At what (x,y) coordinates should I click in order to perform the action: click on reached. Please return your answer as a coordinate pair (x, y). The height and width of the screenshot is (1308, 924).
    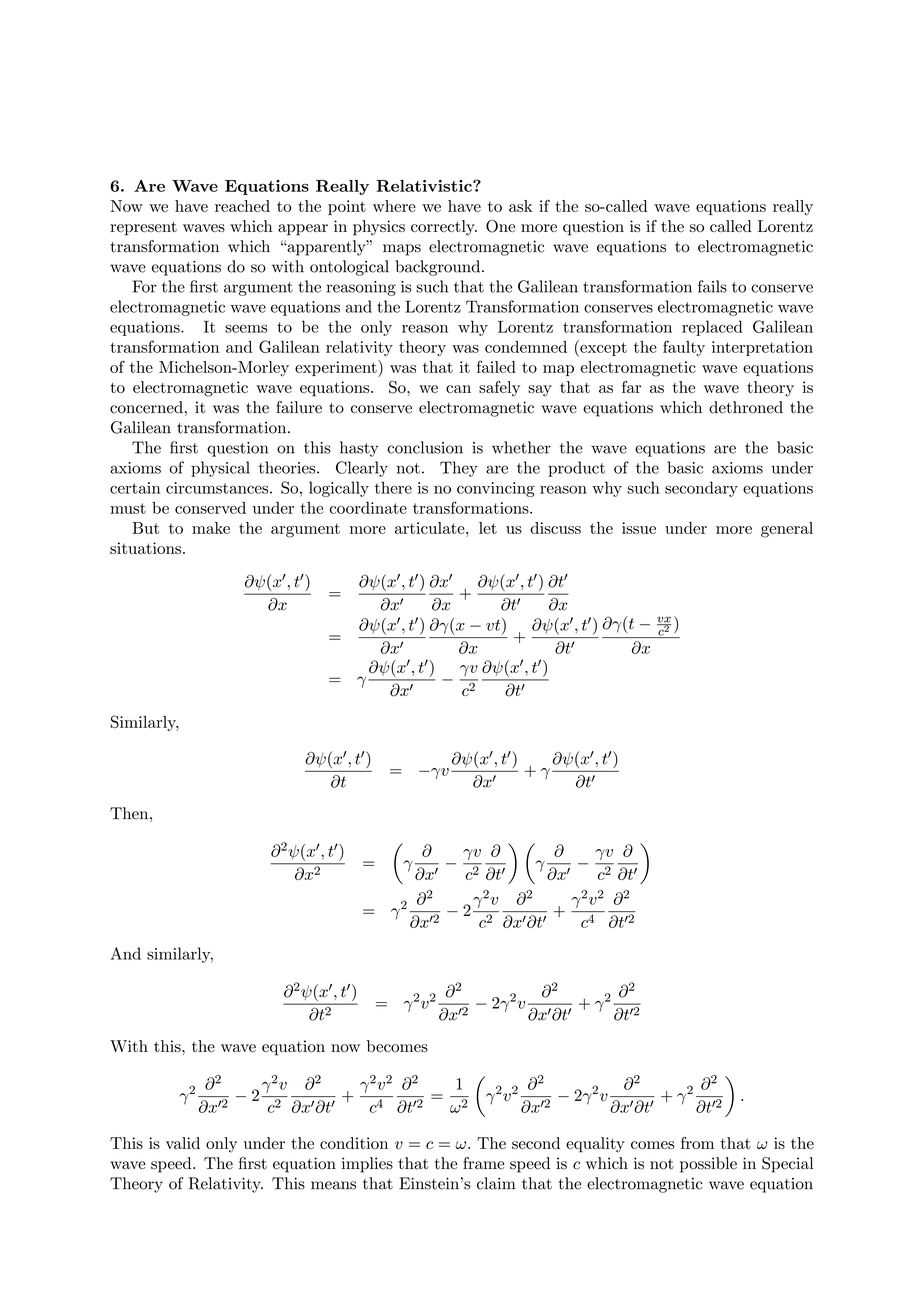
    Looking at the image, I should click on (242, 206).
